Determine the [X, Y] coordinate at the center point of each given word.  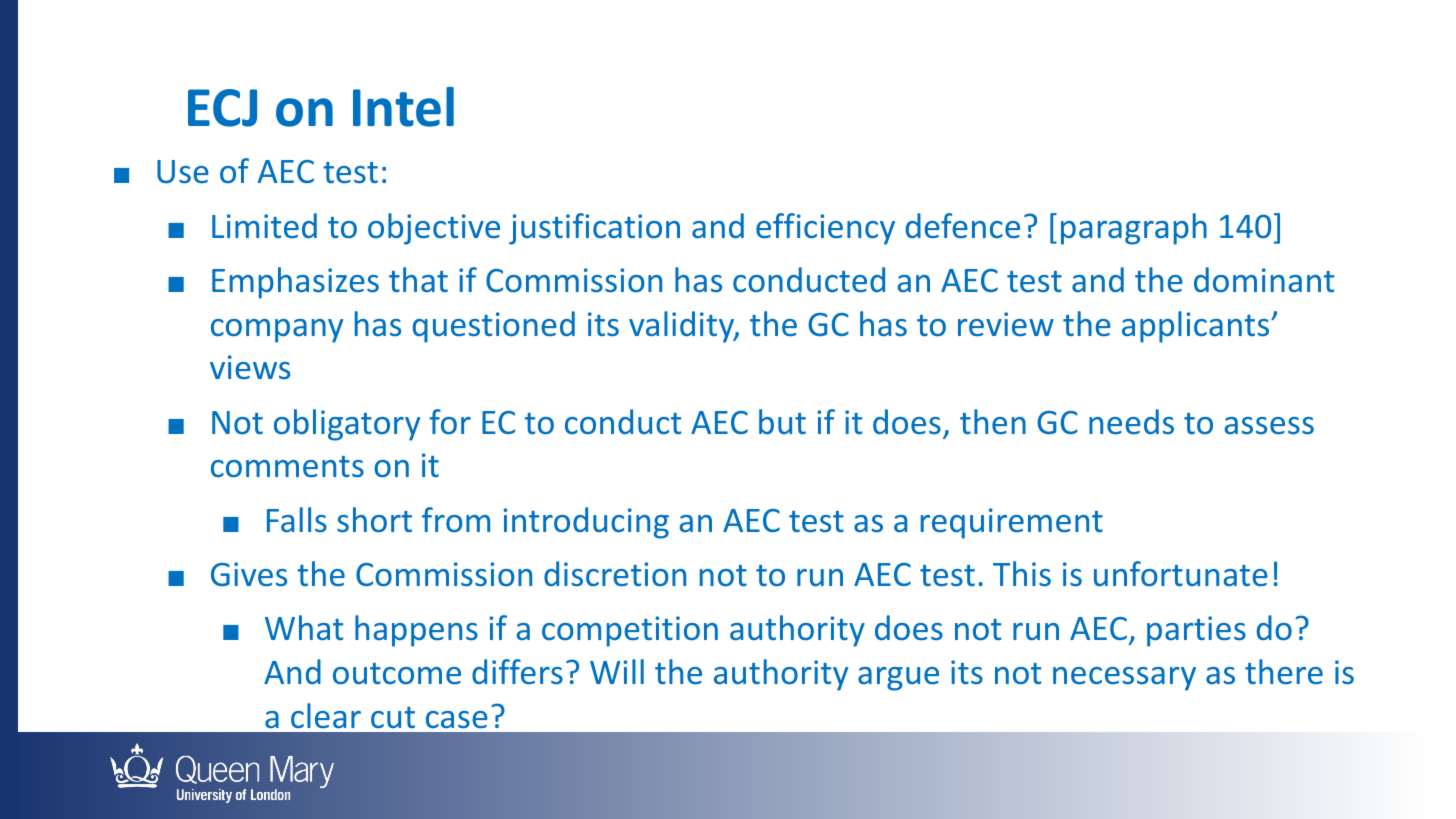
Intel [403, 107]
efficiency [825, 229]
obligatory [347, 425]
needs [1131, 421]
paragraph [1134, 229]
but [782, 421]
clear [326, 715]
